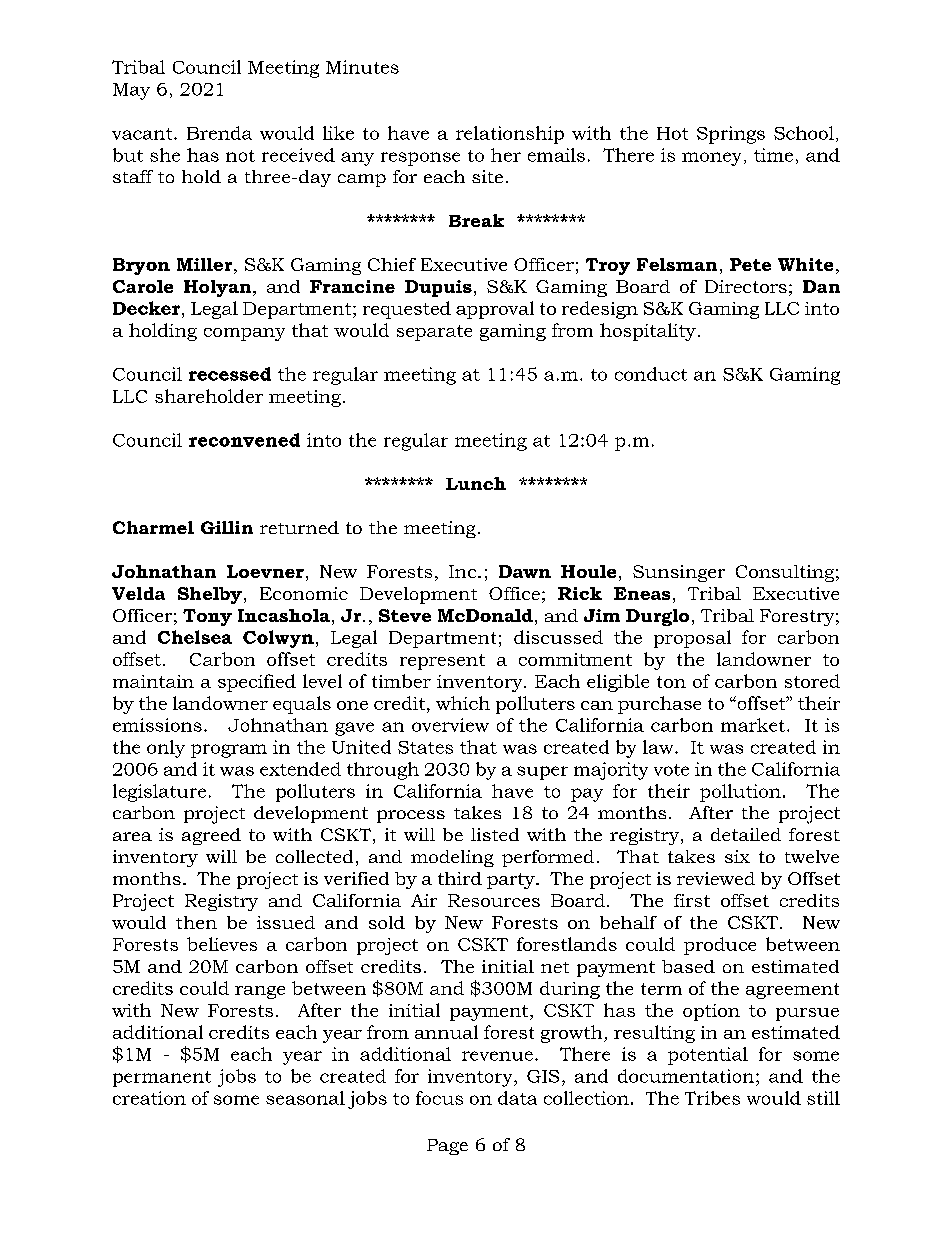 The height and width of the page is (1233, 952). Describe the element at coordinates (692, 639) in the page. I see `proposal` at that location.
